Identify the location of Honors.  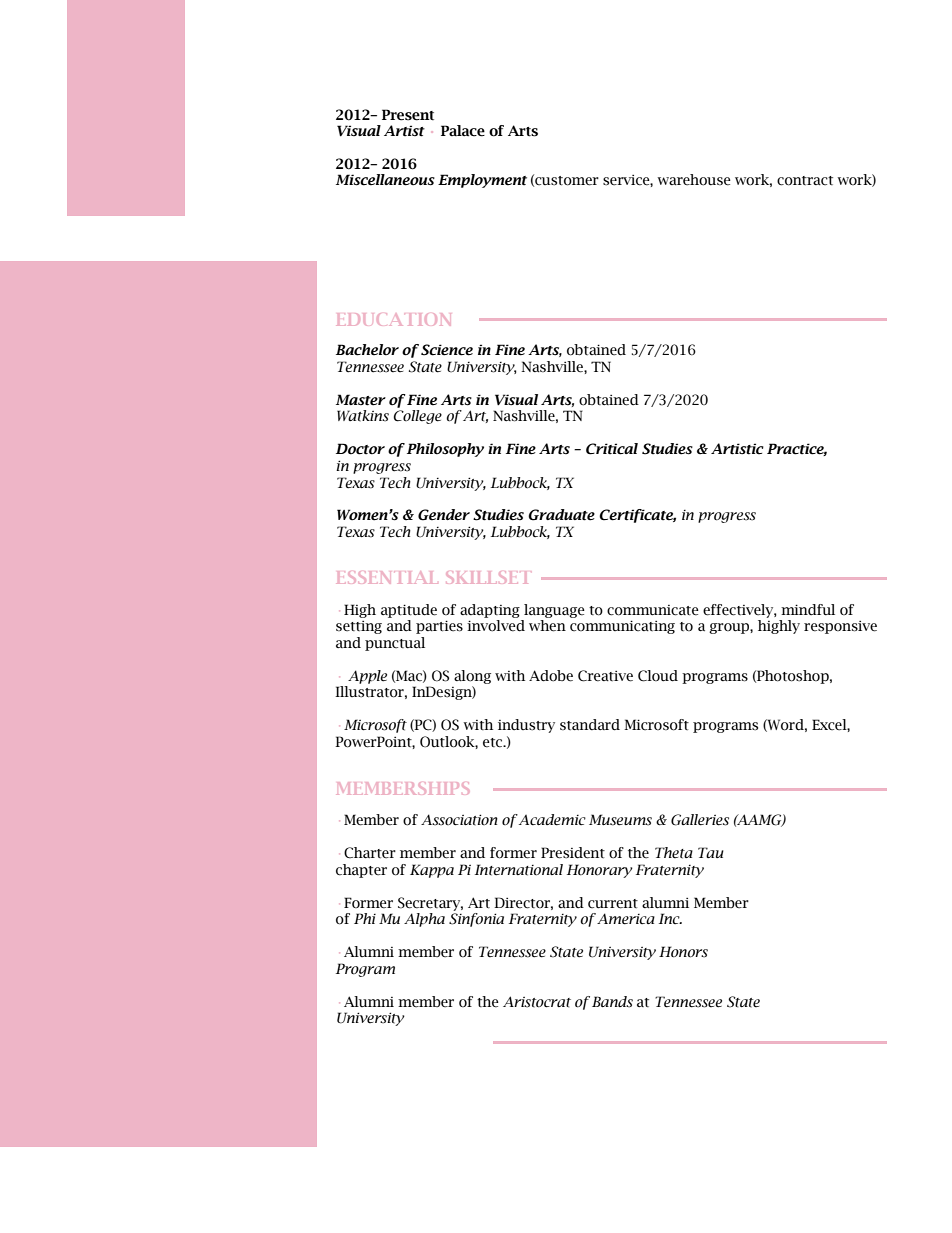
(683, 952).
